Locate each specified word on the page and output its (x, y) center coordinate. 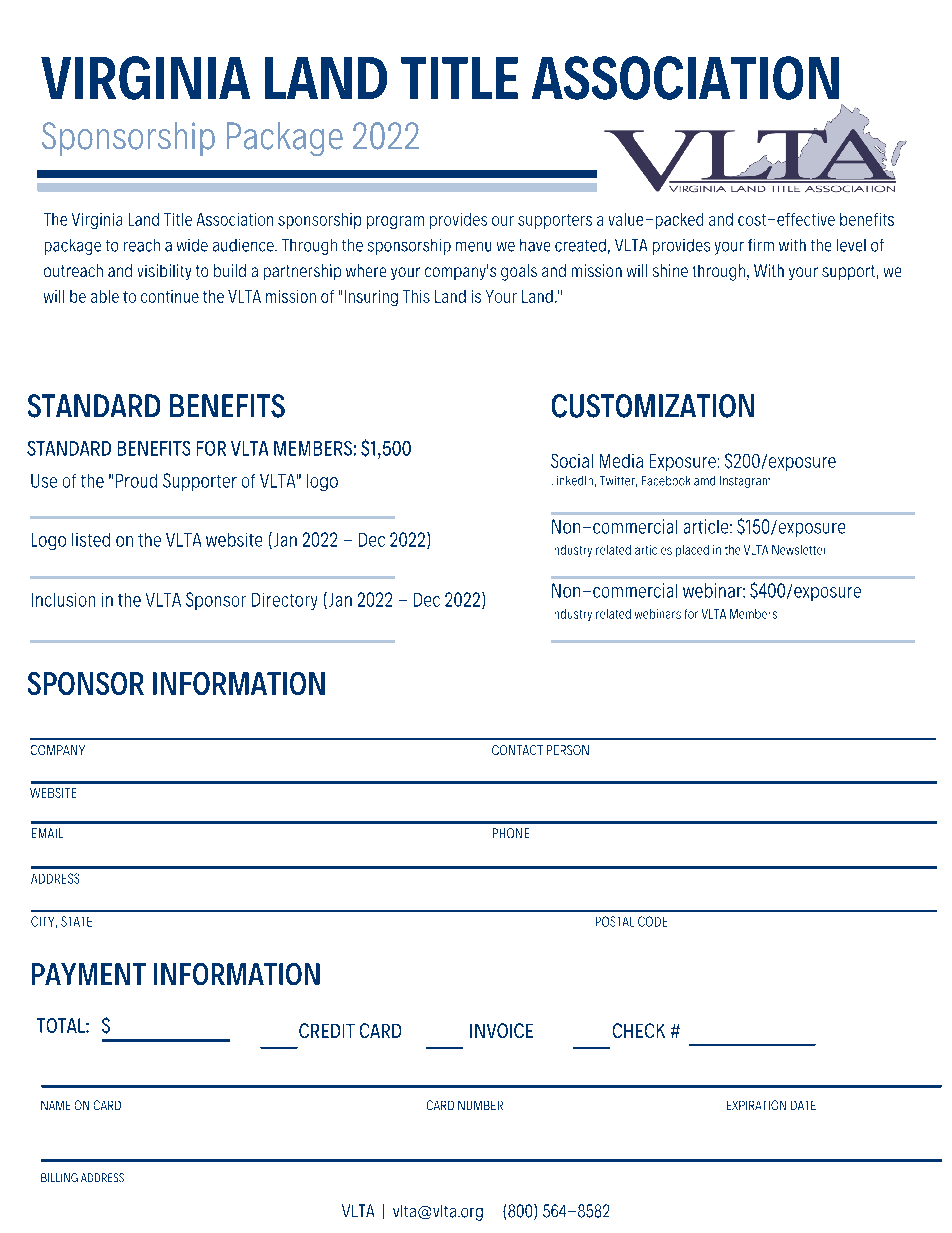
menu (473, 247)
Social (572, 461)
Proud (136, 481)
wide (192, 245)
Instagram (745, 482)
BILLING (59, 1177)
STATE (76, 921)
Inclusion (63, 600)
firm (761, 245)
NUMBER (480, 1105)
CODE (652, 921)
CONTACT (517, 750)
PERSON (568, 750)
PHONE (511, 833)
